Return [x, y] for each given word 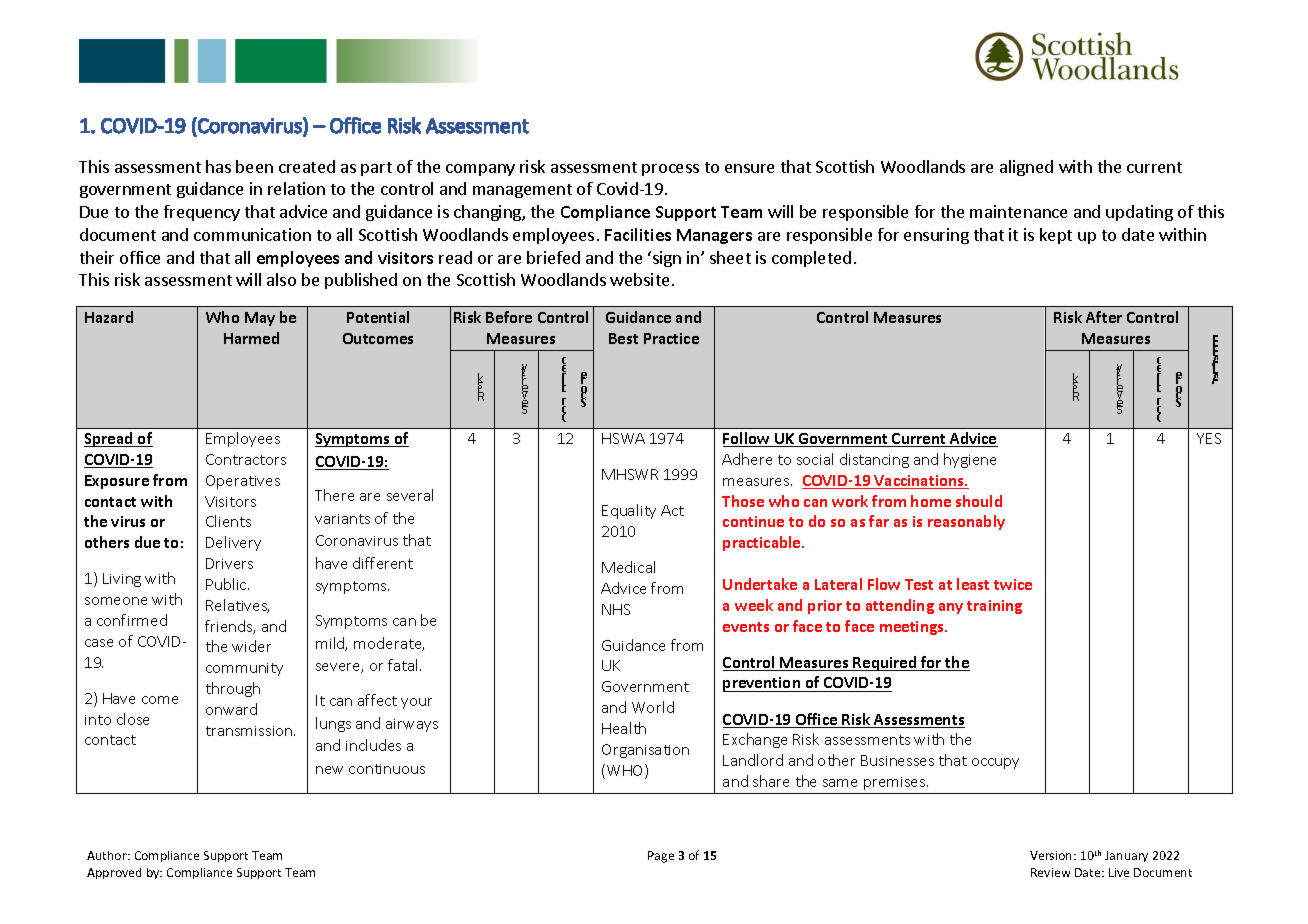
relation [296, 188]
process [670, 170]
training [994, 607]
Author [108, 855]
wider [251, 646]
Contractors [246, 459]
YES [1209, 438]
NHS [616, 609]
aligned [1026, 168]
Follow [748, 439]
